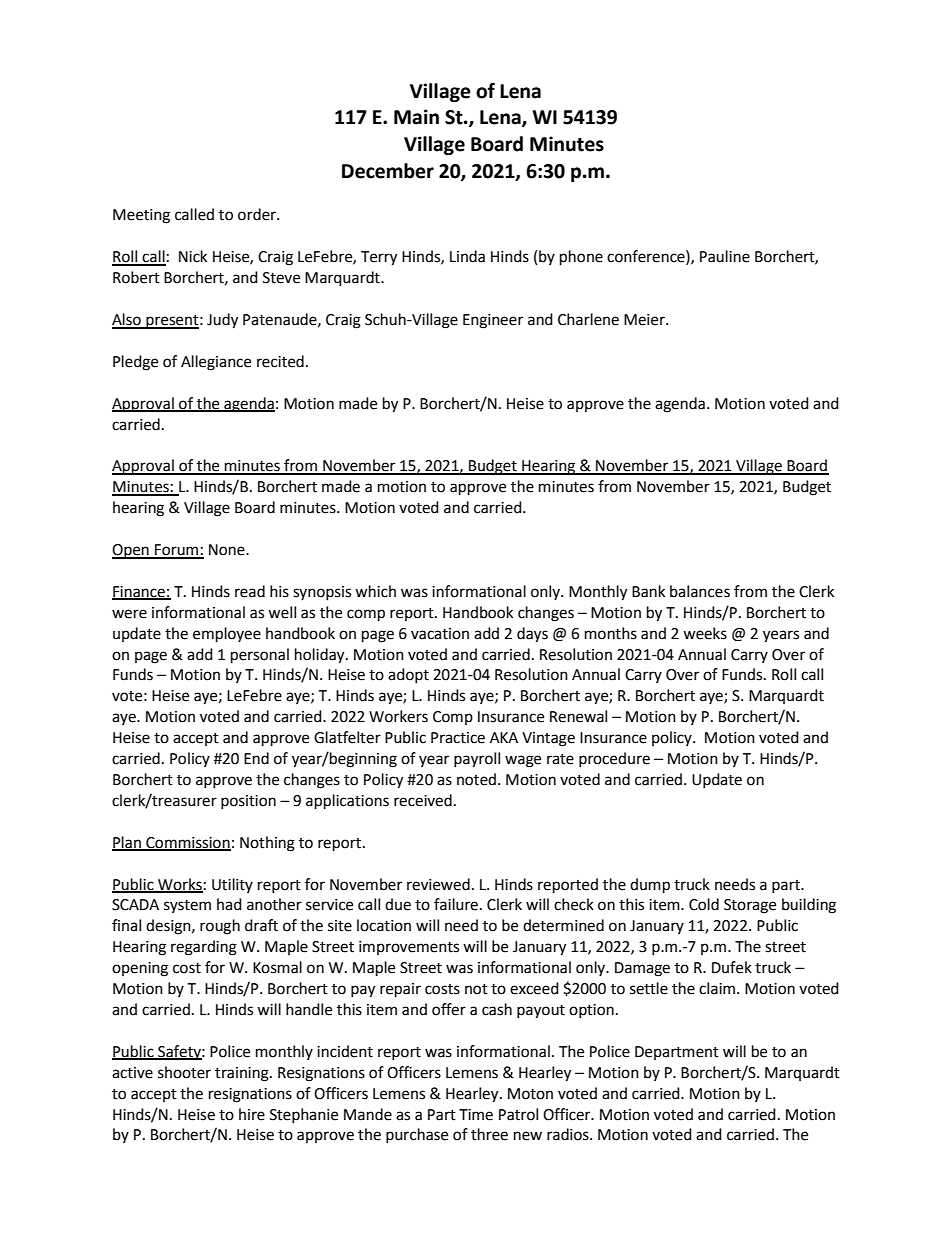 Image resolution: width=952 pixels, height=1233 pixels. I want to click on weeks, so click(705, 633).
